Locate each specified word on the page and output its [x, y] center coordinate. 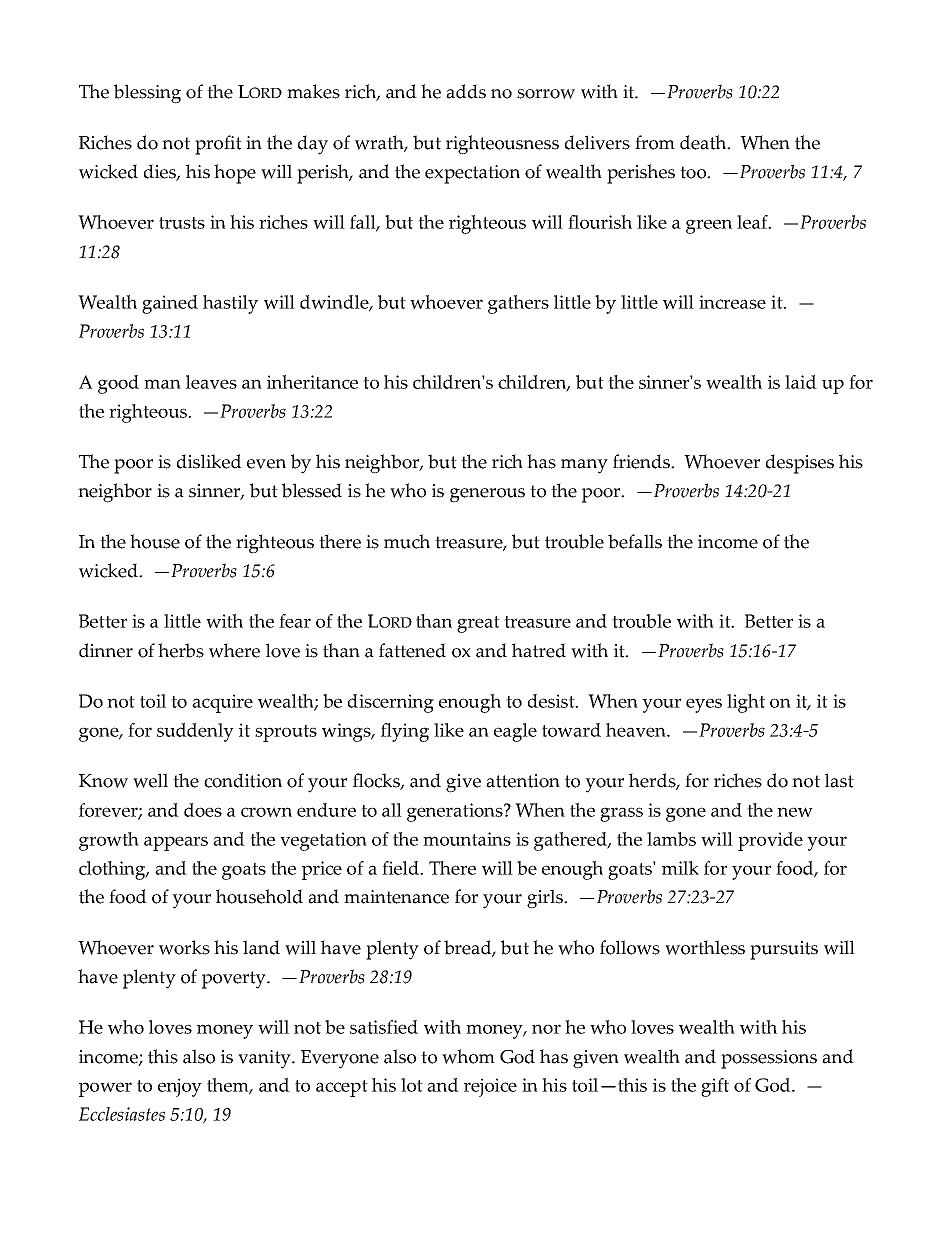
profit [218, 145]
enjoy [180, 1087]
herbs [181, 650]
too [694, 172]
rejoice [490, 1087]
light [746, 703]
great [478, 624]
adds [466, 91]
